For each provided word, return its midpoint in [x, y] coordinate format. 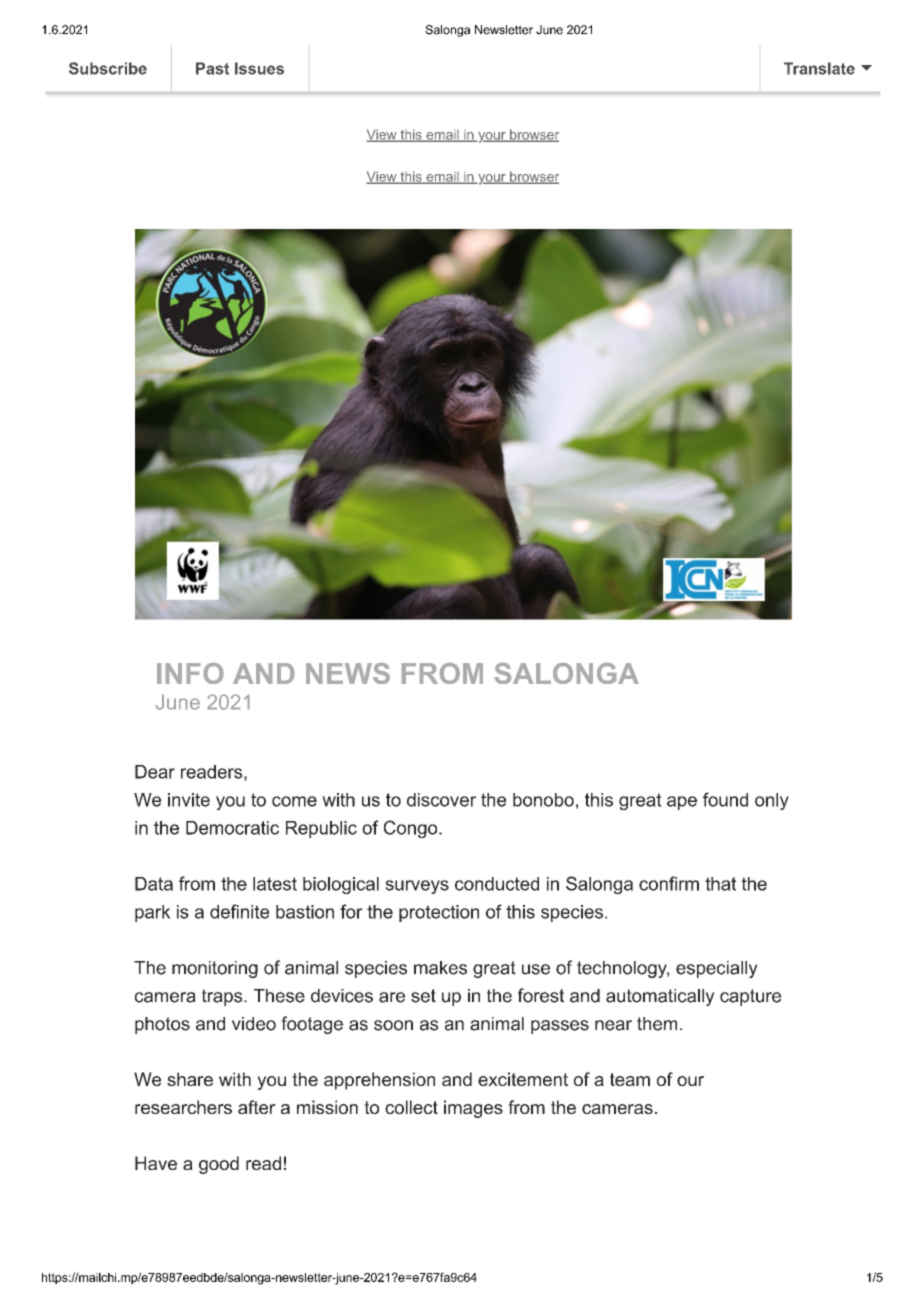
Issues [259, 68]
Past [212, 68]
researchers [183, 1107]
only [772, 801]
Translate [819, 68]
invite [189, 800]
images [473, 1109]
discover [441, 800]
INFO [190, 673]
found [725, 799]
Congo [410, 829]
